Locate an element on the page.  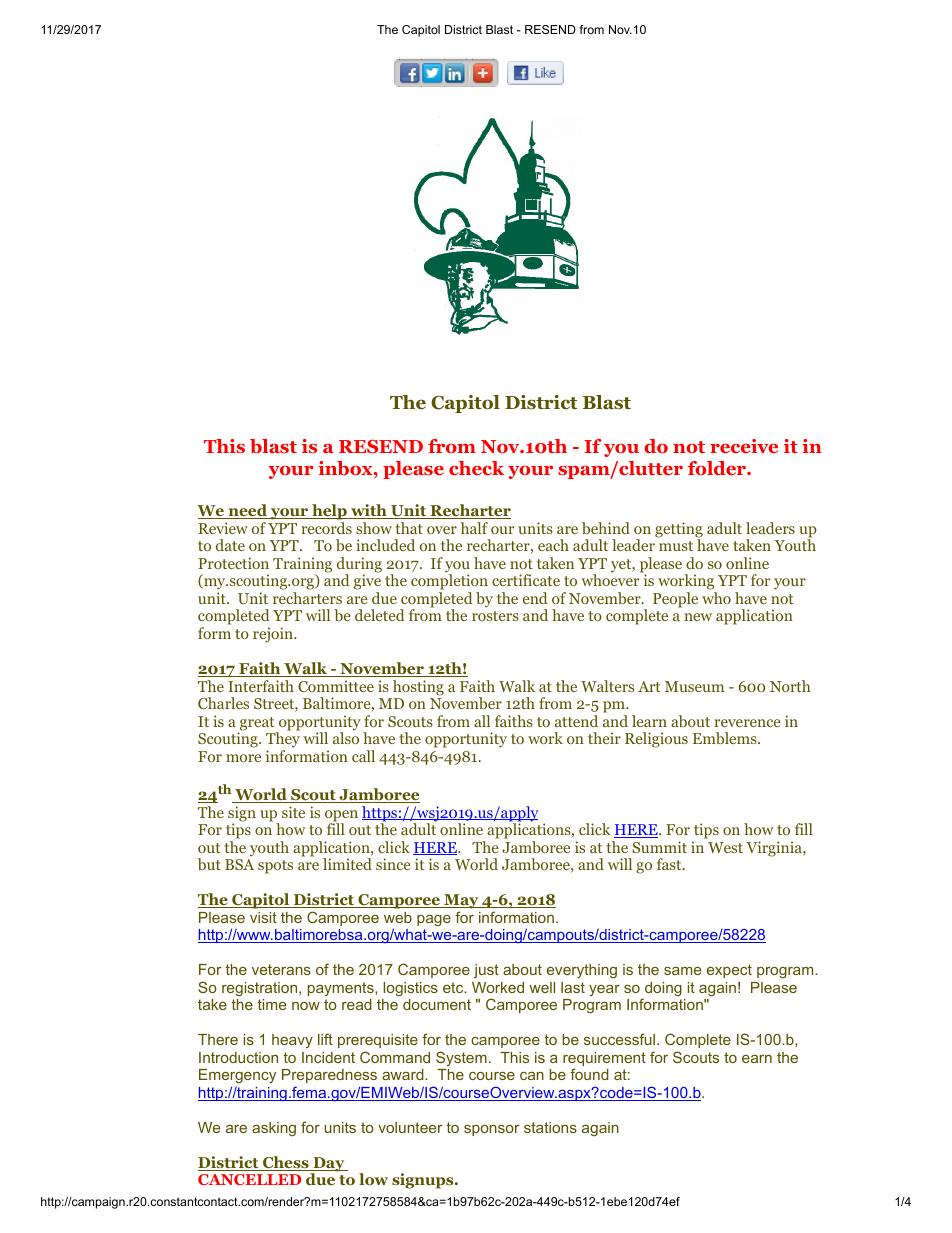
rejoin is located at coordinates (274, 635).
